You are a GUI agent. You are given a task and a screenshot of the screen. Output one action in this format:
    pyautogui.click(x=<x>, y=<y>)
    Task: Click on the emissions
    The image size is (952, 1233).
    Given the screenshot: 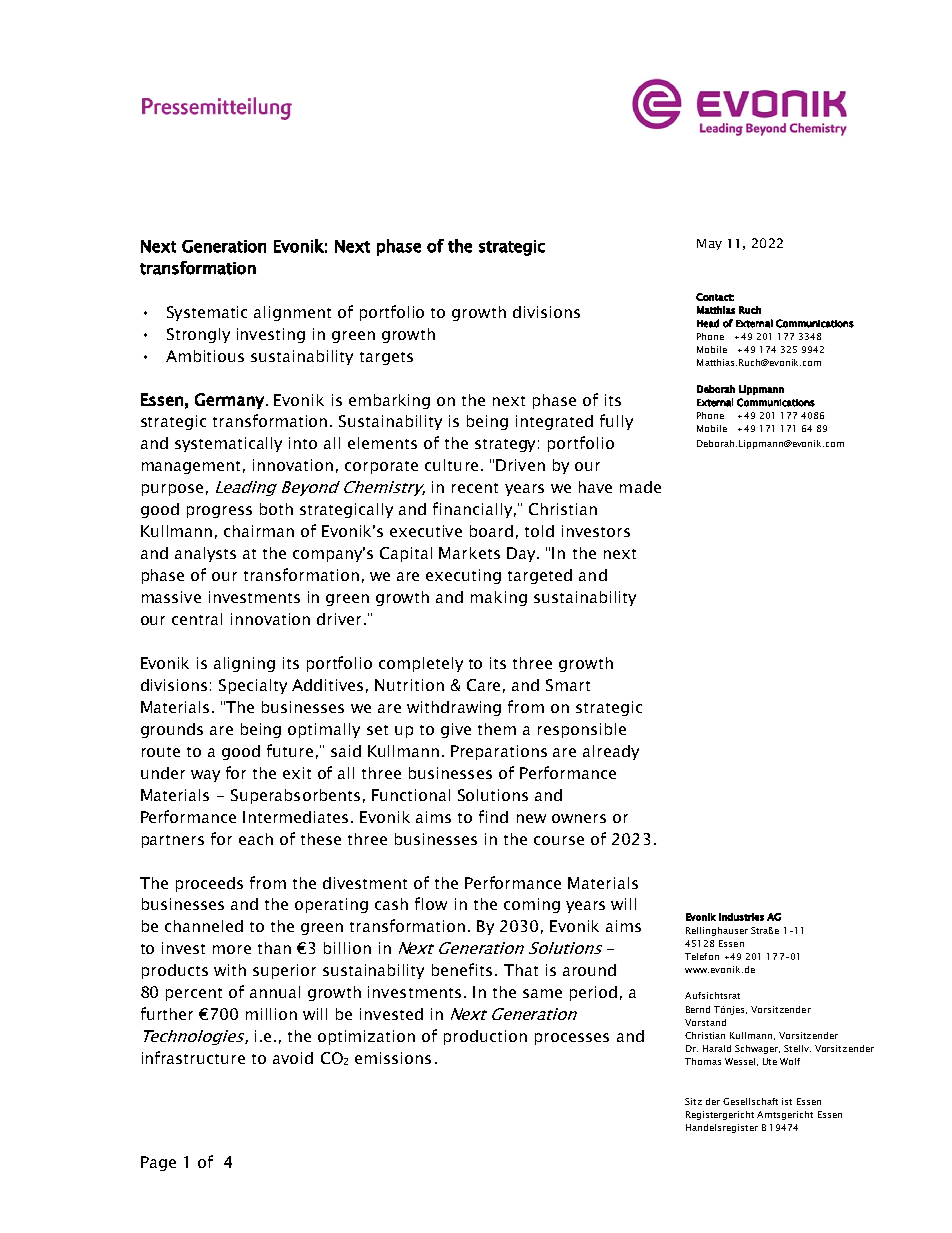 What is the action you would take?
    pyautogui.click(x=393, y=1058)
